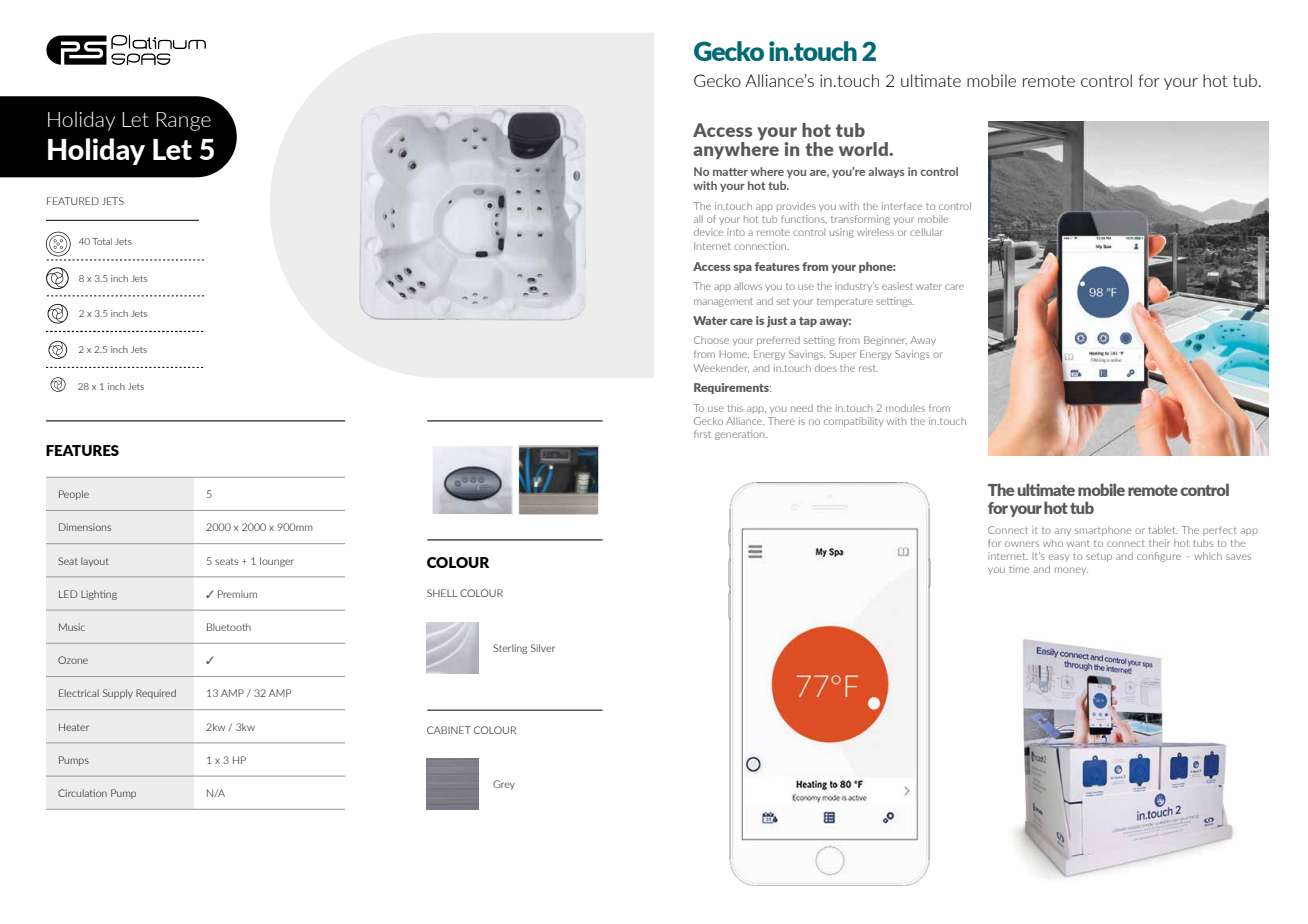 The height and width of the screenshot is (924, 1308). I want to click on world, so click(864, 149).
